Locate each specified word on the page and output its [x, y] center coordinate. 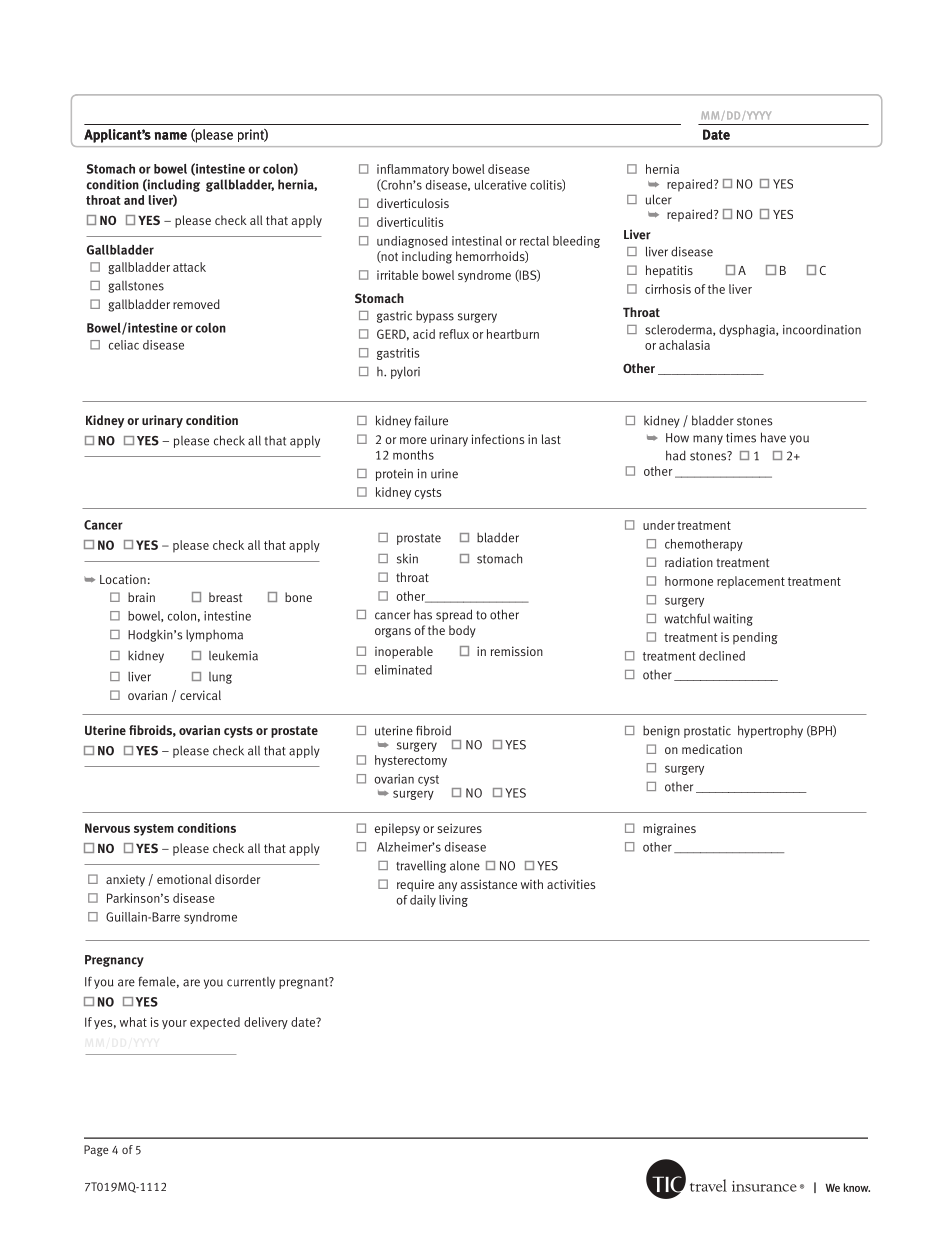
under [659, 525]
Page [96, 1151]
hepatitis [669, 271]
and [134, 200]
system [154, 830]
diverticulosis [413, 203]
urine [444, 474]
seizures [459, 828]
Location [123, 579]
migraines [669, 829]
